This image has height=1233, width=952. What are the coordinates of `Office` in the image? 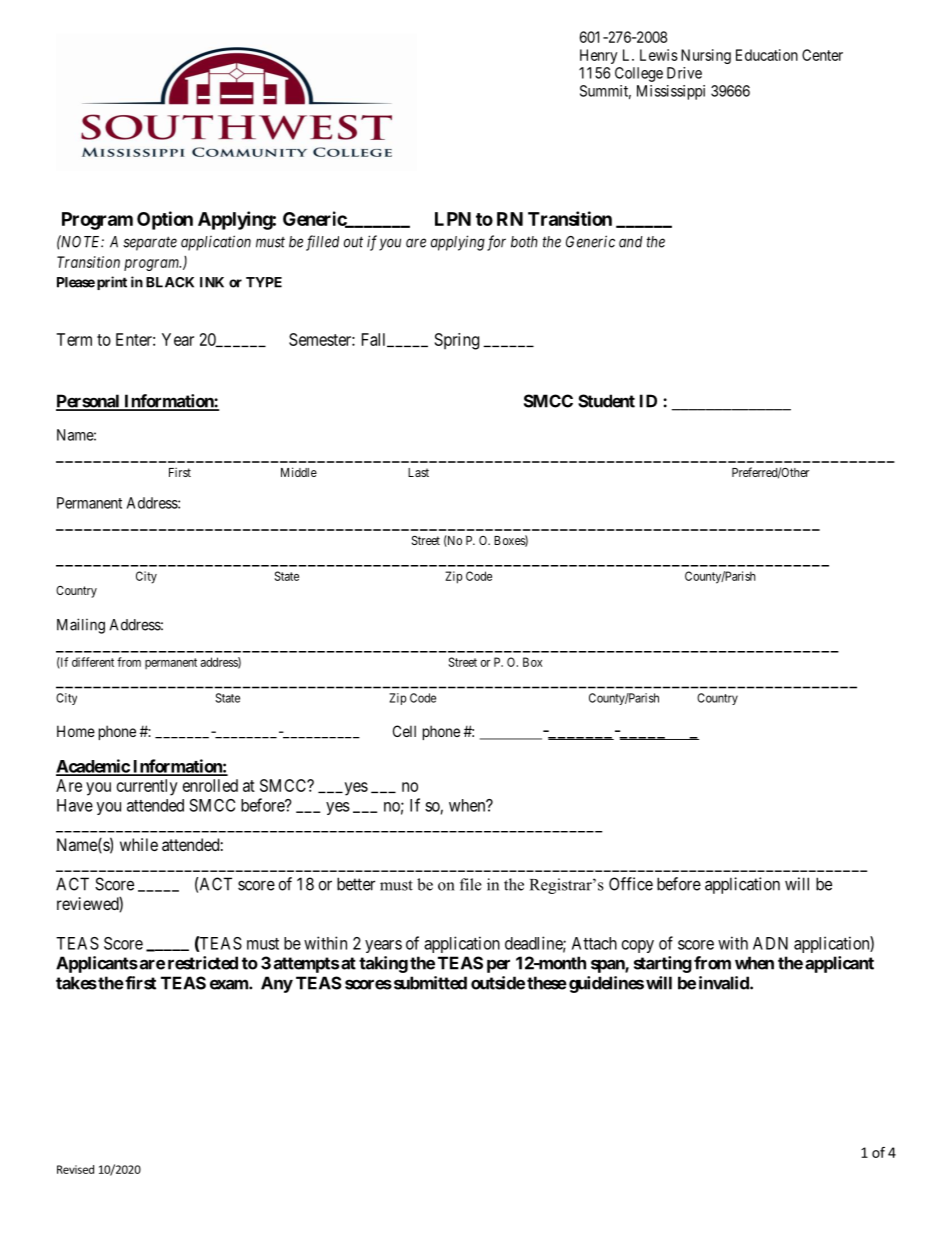 It's located at (631, 884).
